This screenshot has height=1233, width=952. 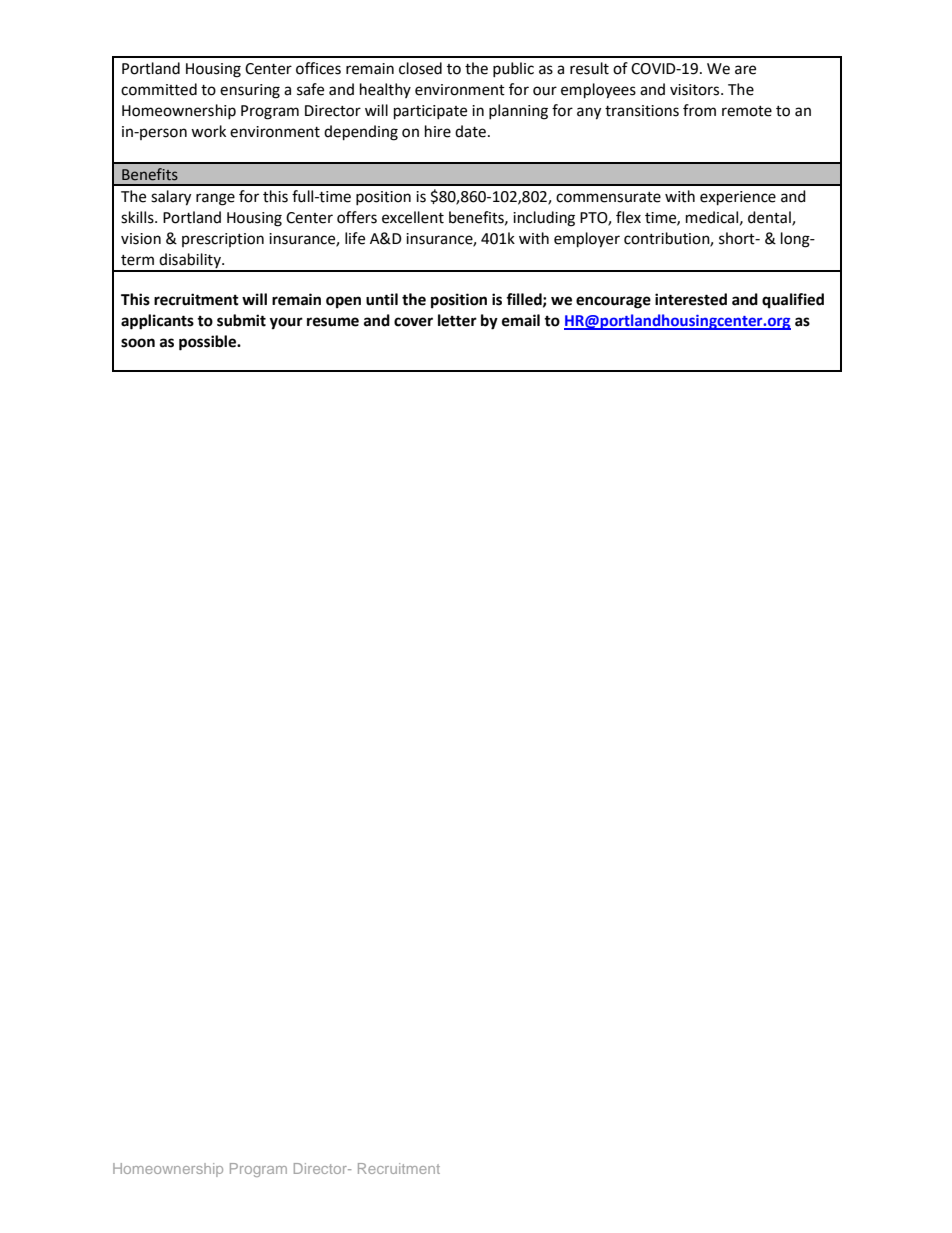 What do you see at coordinates (513, 69) in the screenshot?
I see `public` at bounding box center [513, 69].
